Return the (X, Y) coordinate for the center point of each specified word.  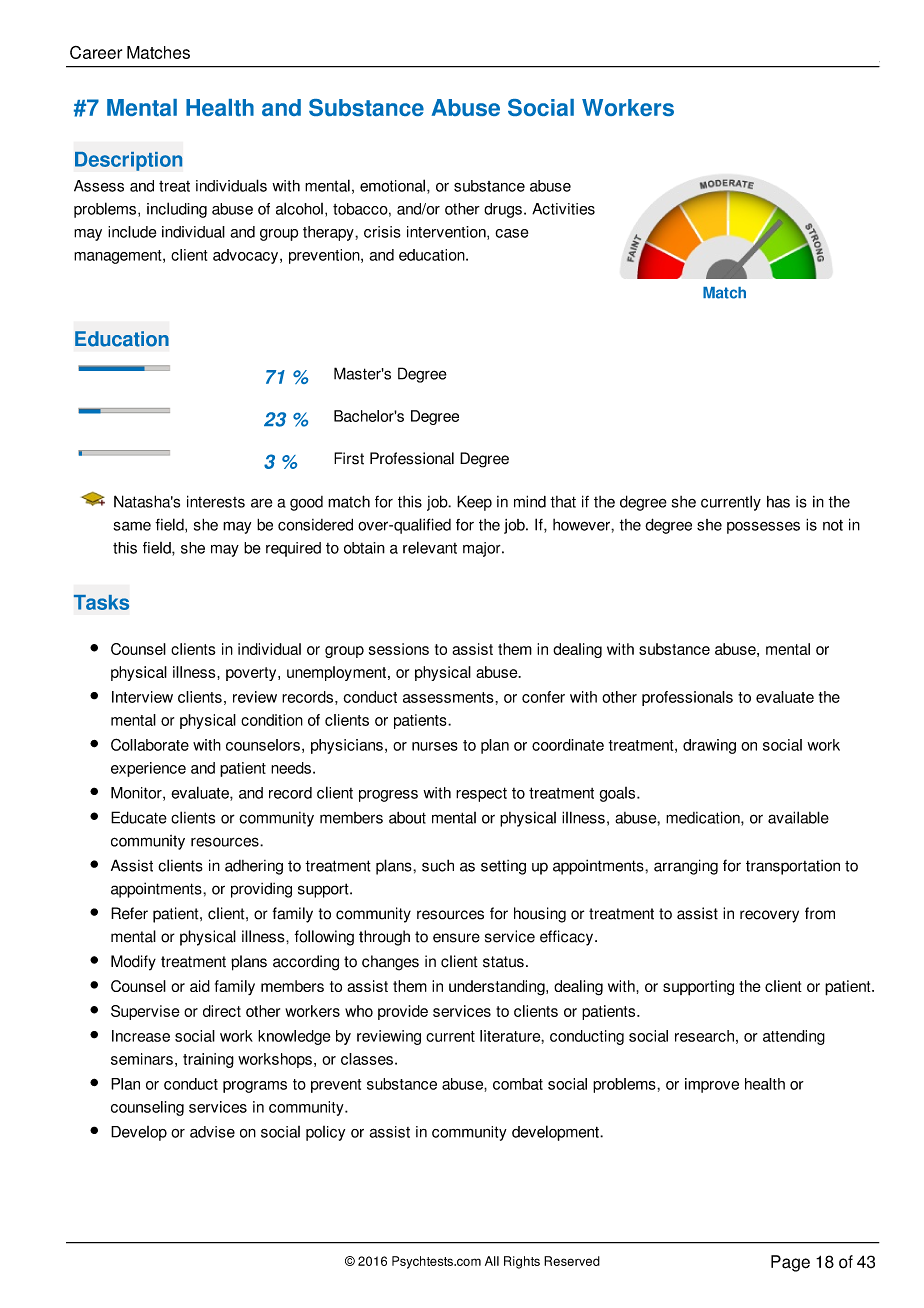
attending (794, 1037)
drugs (503, 210)
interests (216, 501)
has (778, 502)
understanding (498, 988)
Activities (563, 209)
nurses (435, 746)
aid (200, 986)
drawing (709, 746)
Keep (474, 503)
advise (212, 1132)
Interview (142, 697)
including (177, 210)
